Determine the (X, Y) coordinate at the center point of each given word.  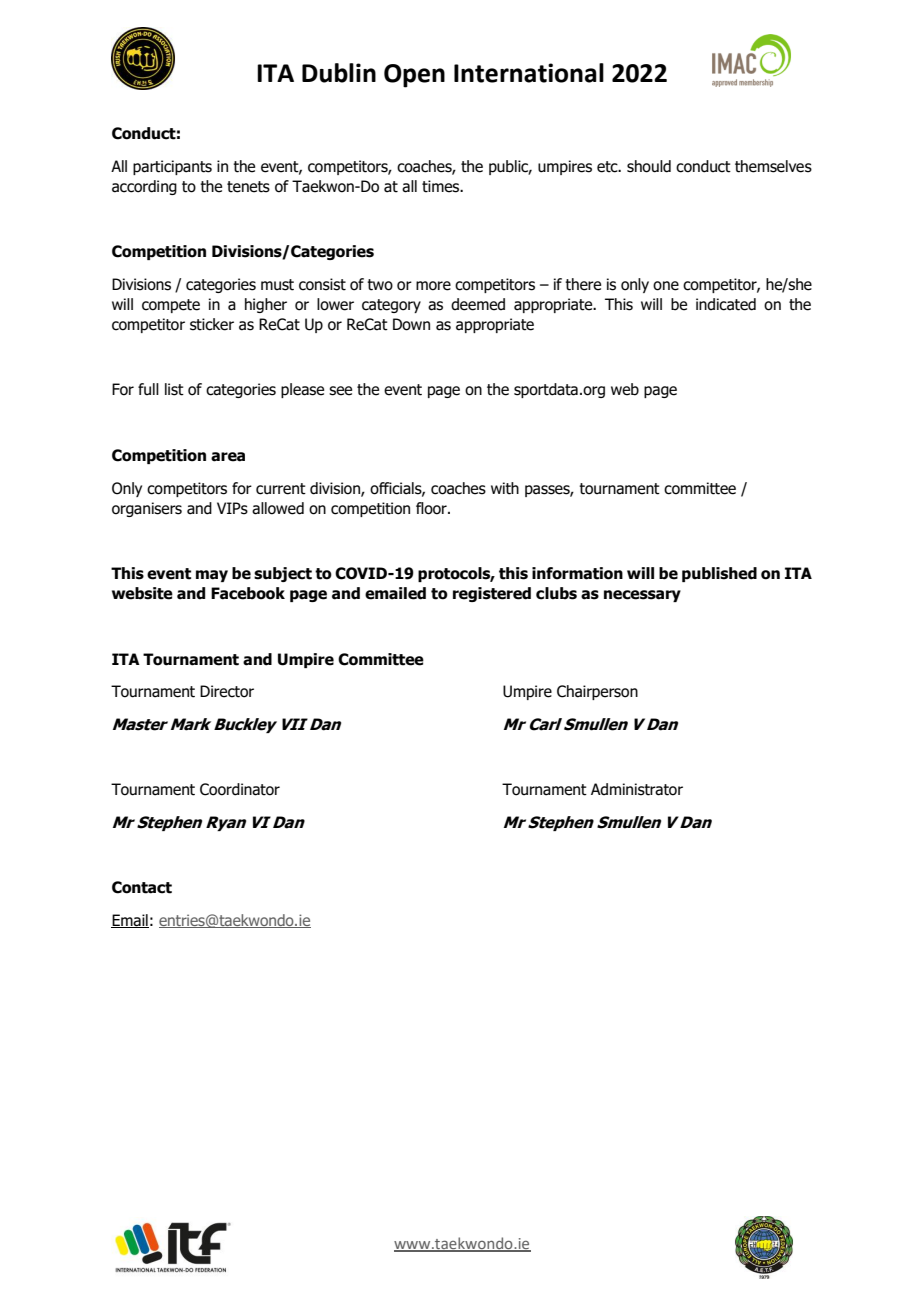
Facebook (248, 593)
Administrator (637, 789)
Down (411, 324)
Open (414, 76)
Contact (142, 887)
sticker (212, 324)
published (719, 574)
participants (172, 167)
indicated (726, 304)
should (649, 166)
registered (492, 594)
